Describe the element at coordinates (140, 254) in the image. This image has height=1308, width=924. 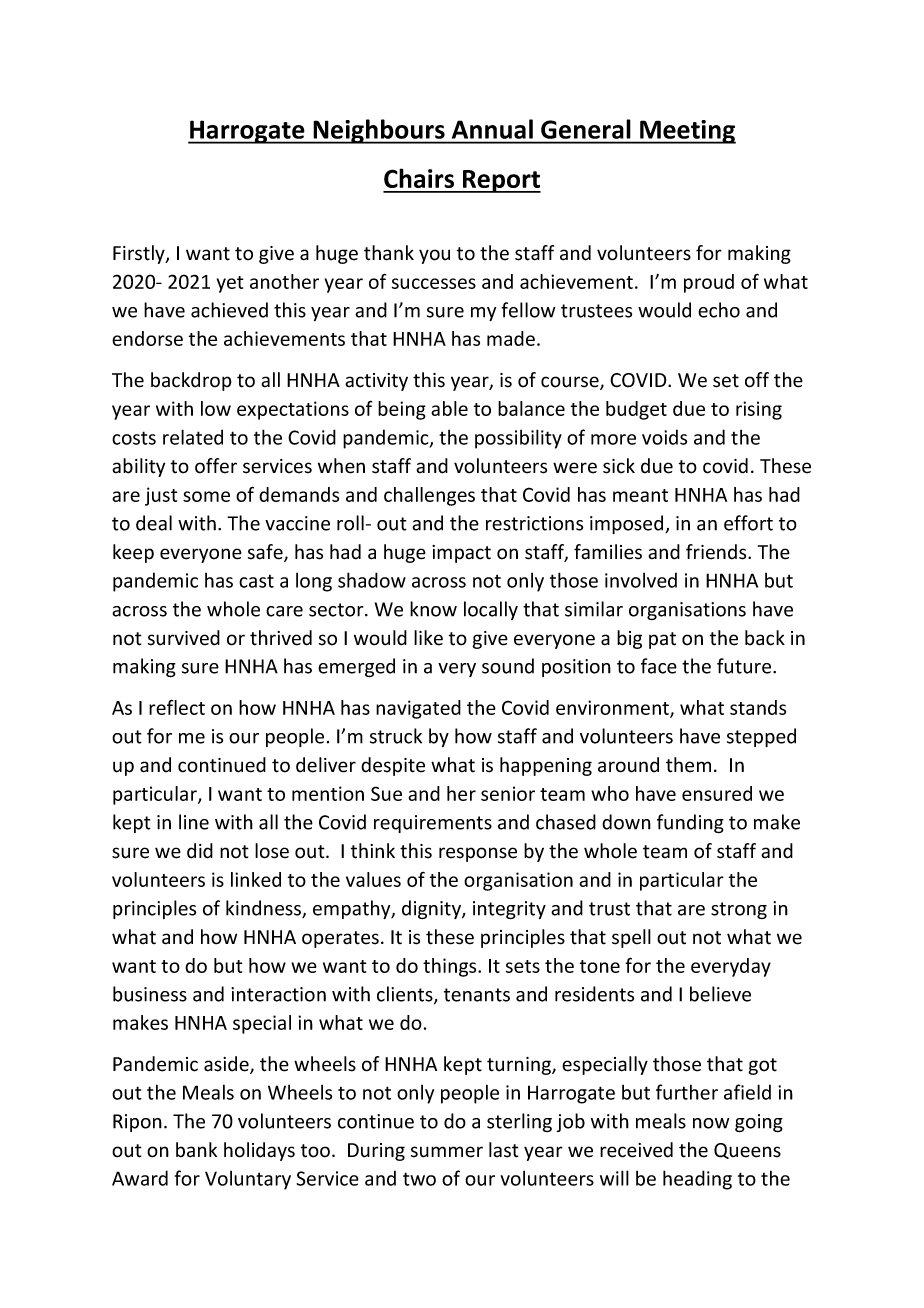
I see `Firstly` at that location.
